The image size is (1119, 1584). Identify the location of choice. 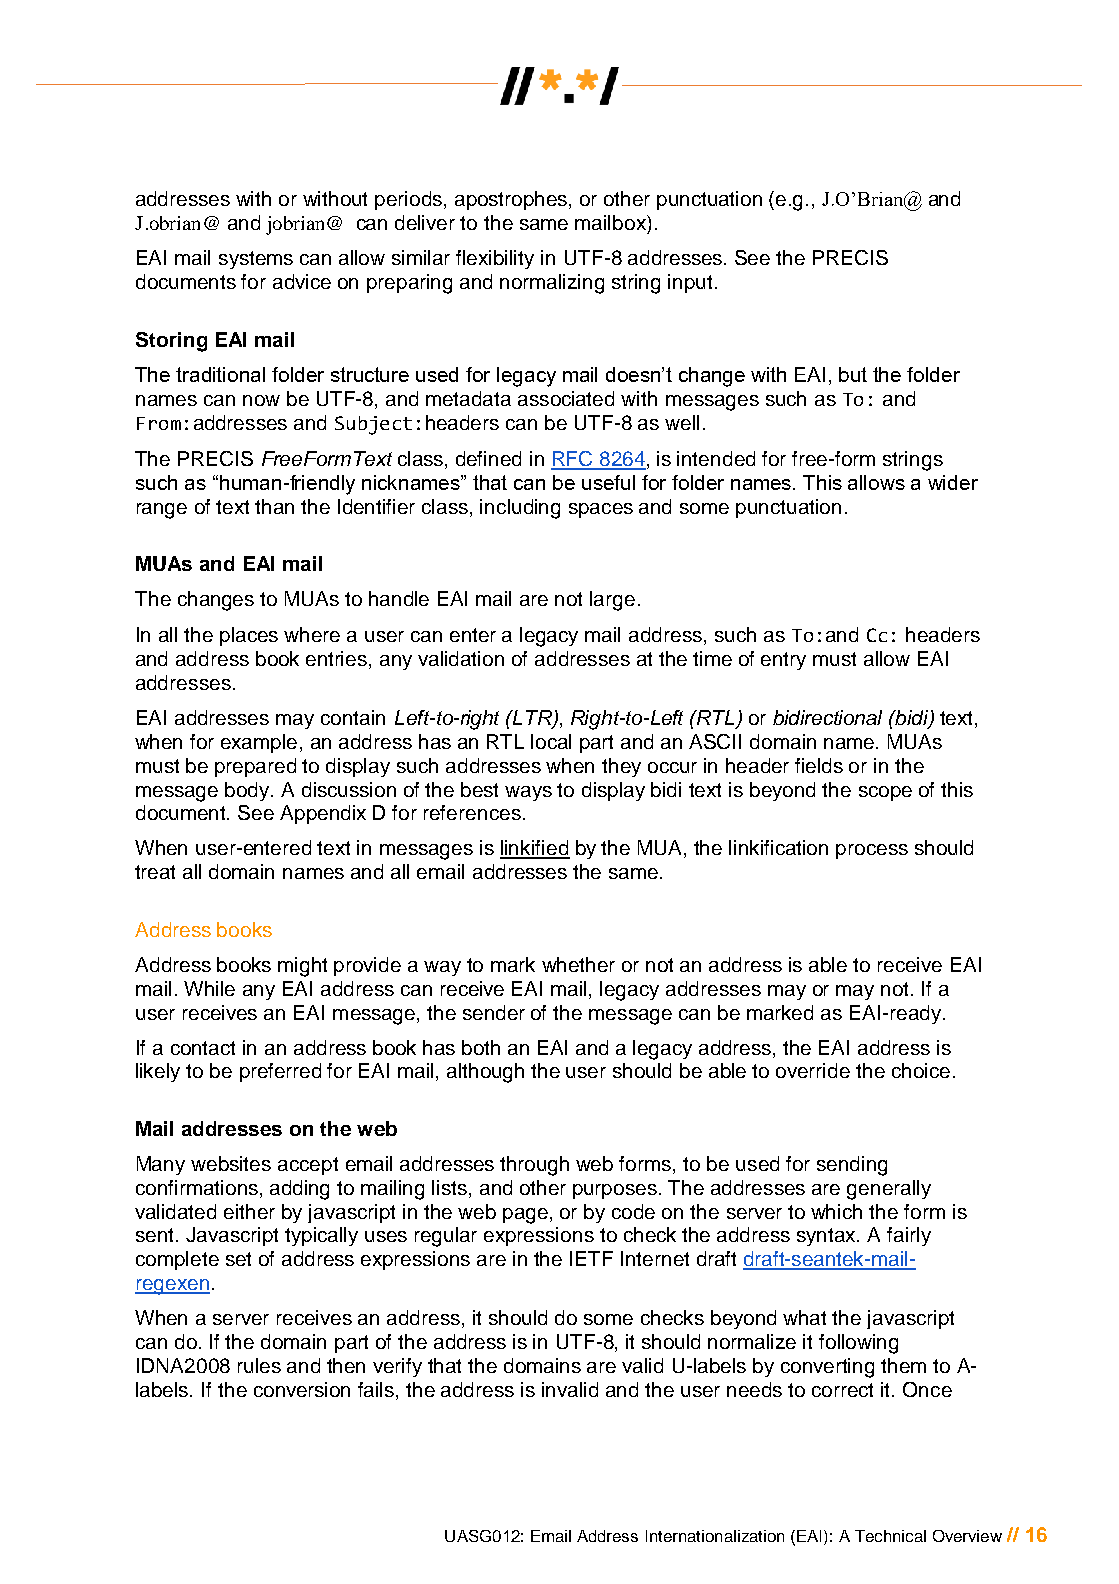
(921, 1070).
